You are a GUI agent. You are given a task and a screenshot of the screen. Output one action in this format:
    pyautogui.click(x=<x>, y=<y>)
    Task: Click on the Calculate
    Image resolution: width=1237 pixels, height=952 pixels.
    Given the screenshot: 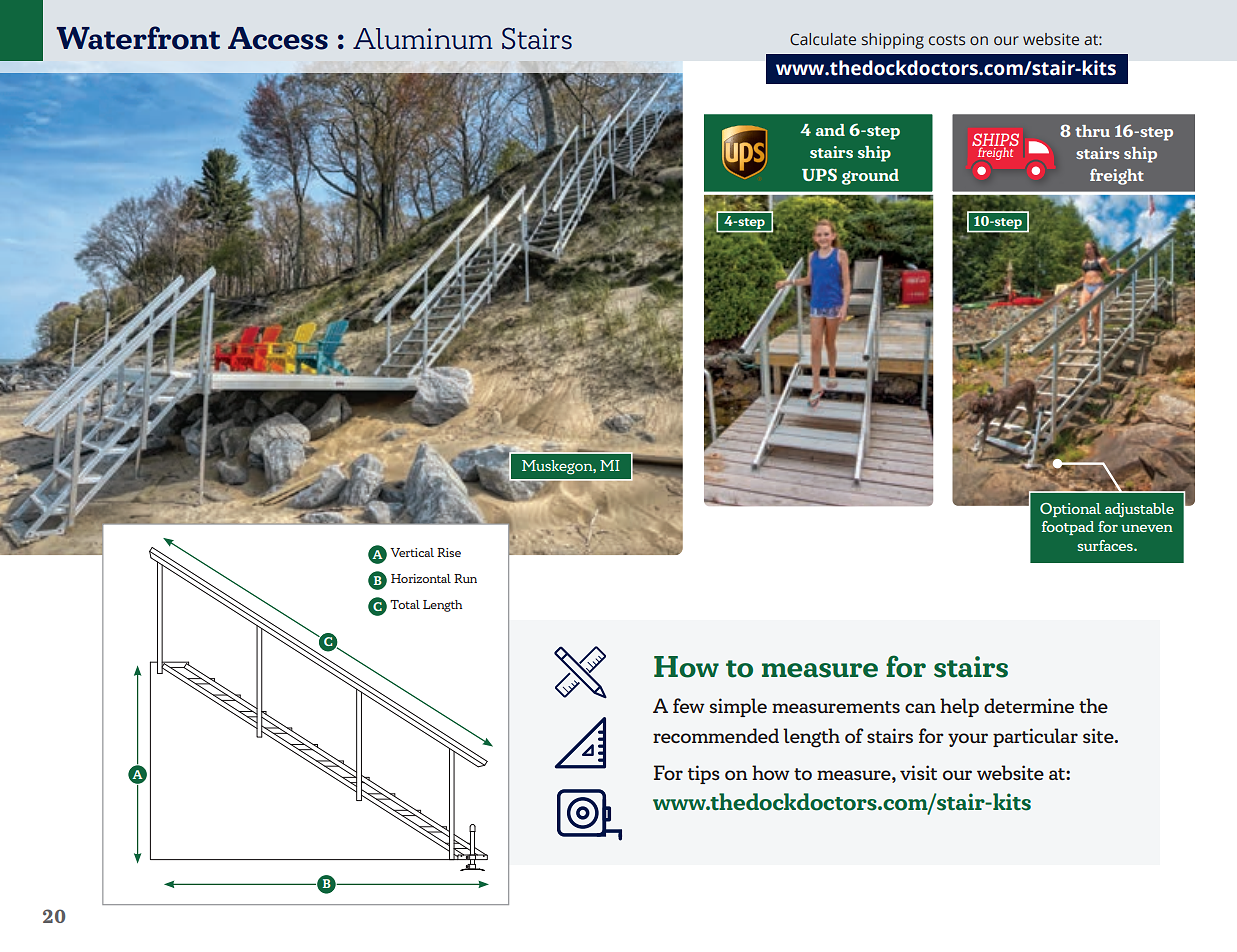 What is the action you would take?
    pyautogui.click(x=823, y=39)
